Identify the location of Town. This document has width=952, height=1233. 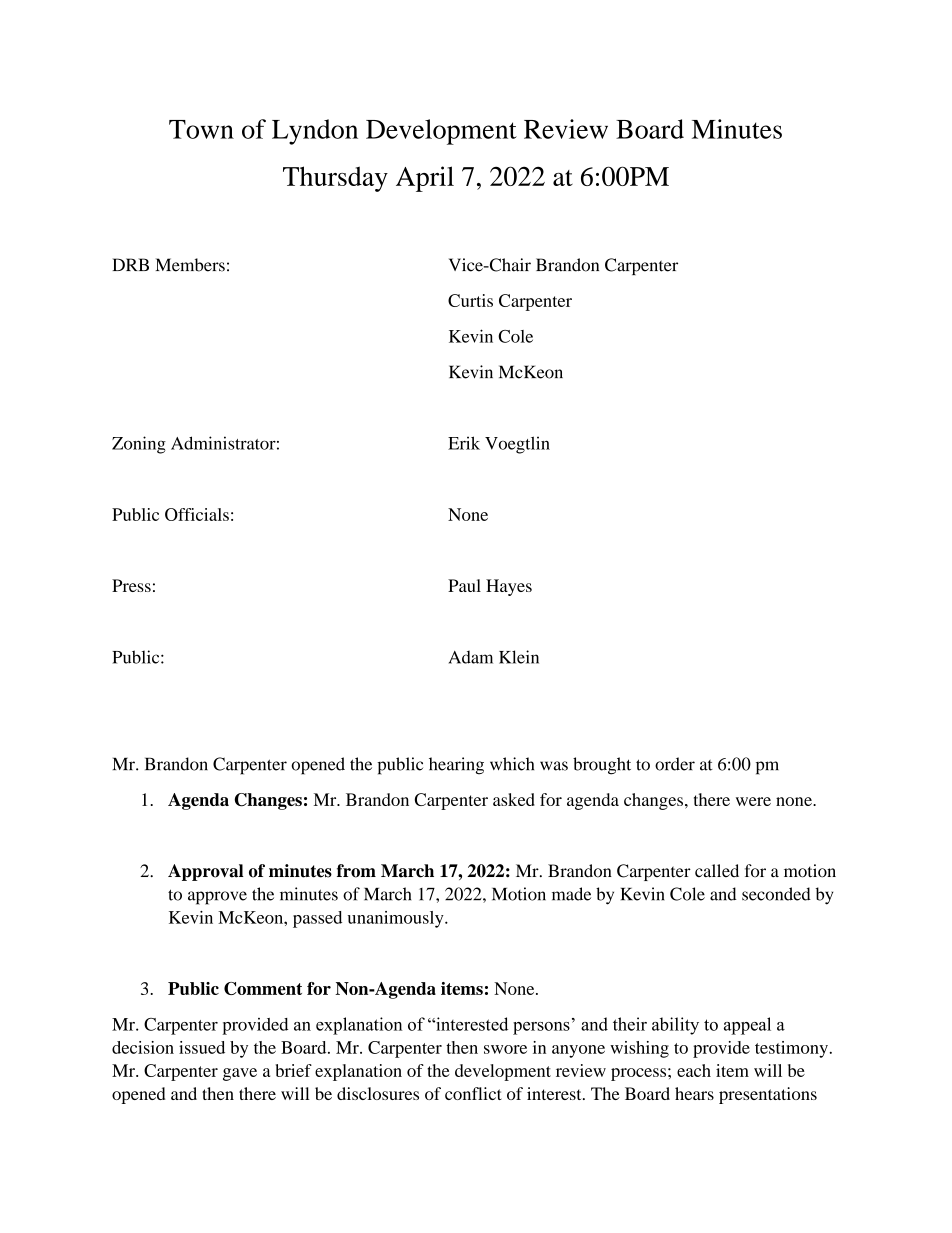
(201, 129).
